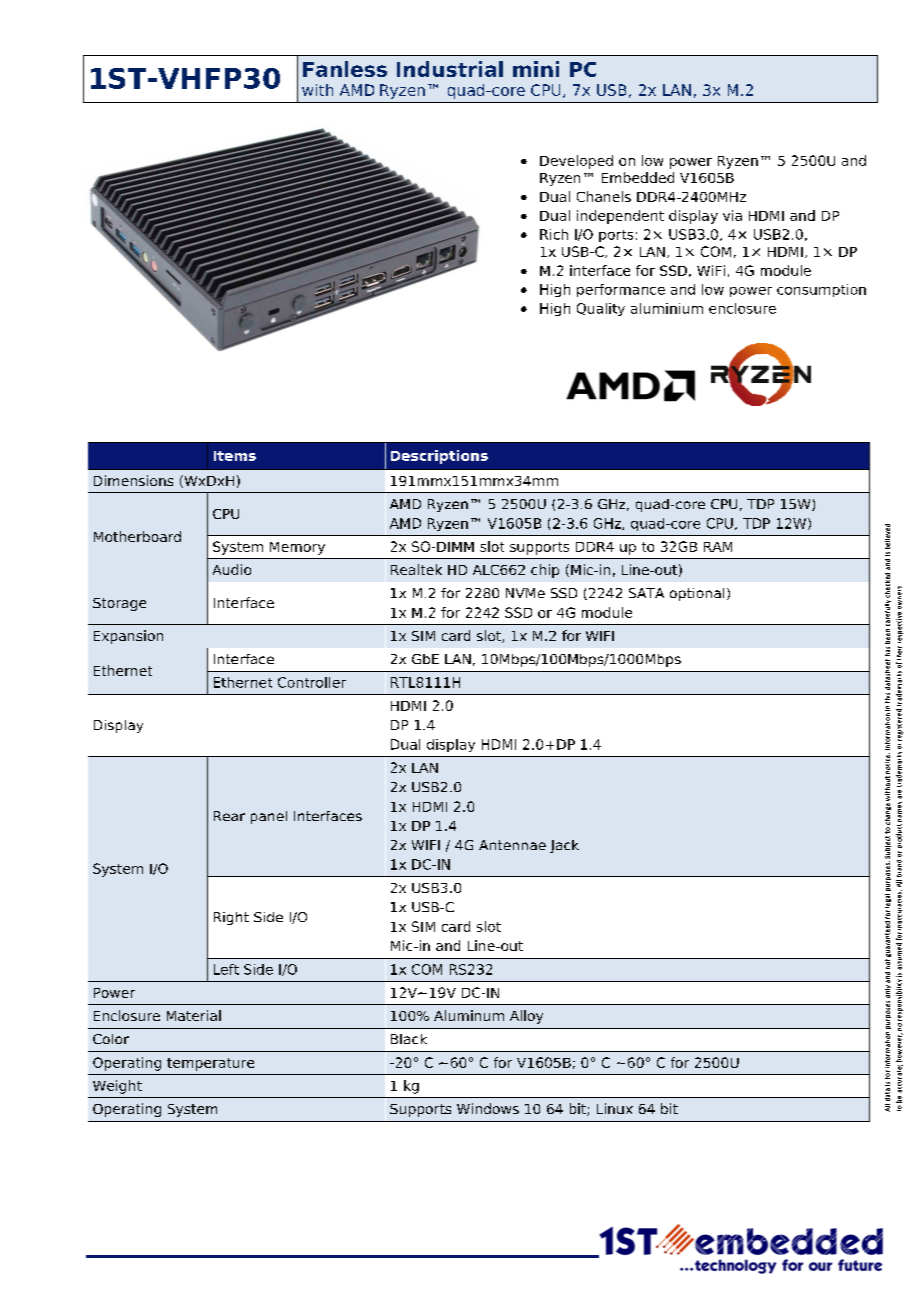  I want to click on Items, so click(235, 456).
